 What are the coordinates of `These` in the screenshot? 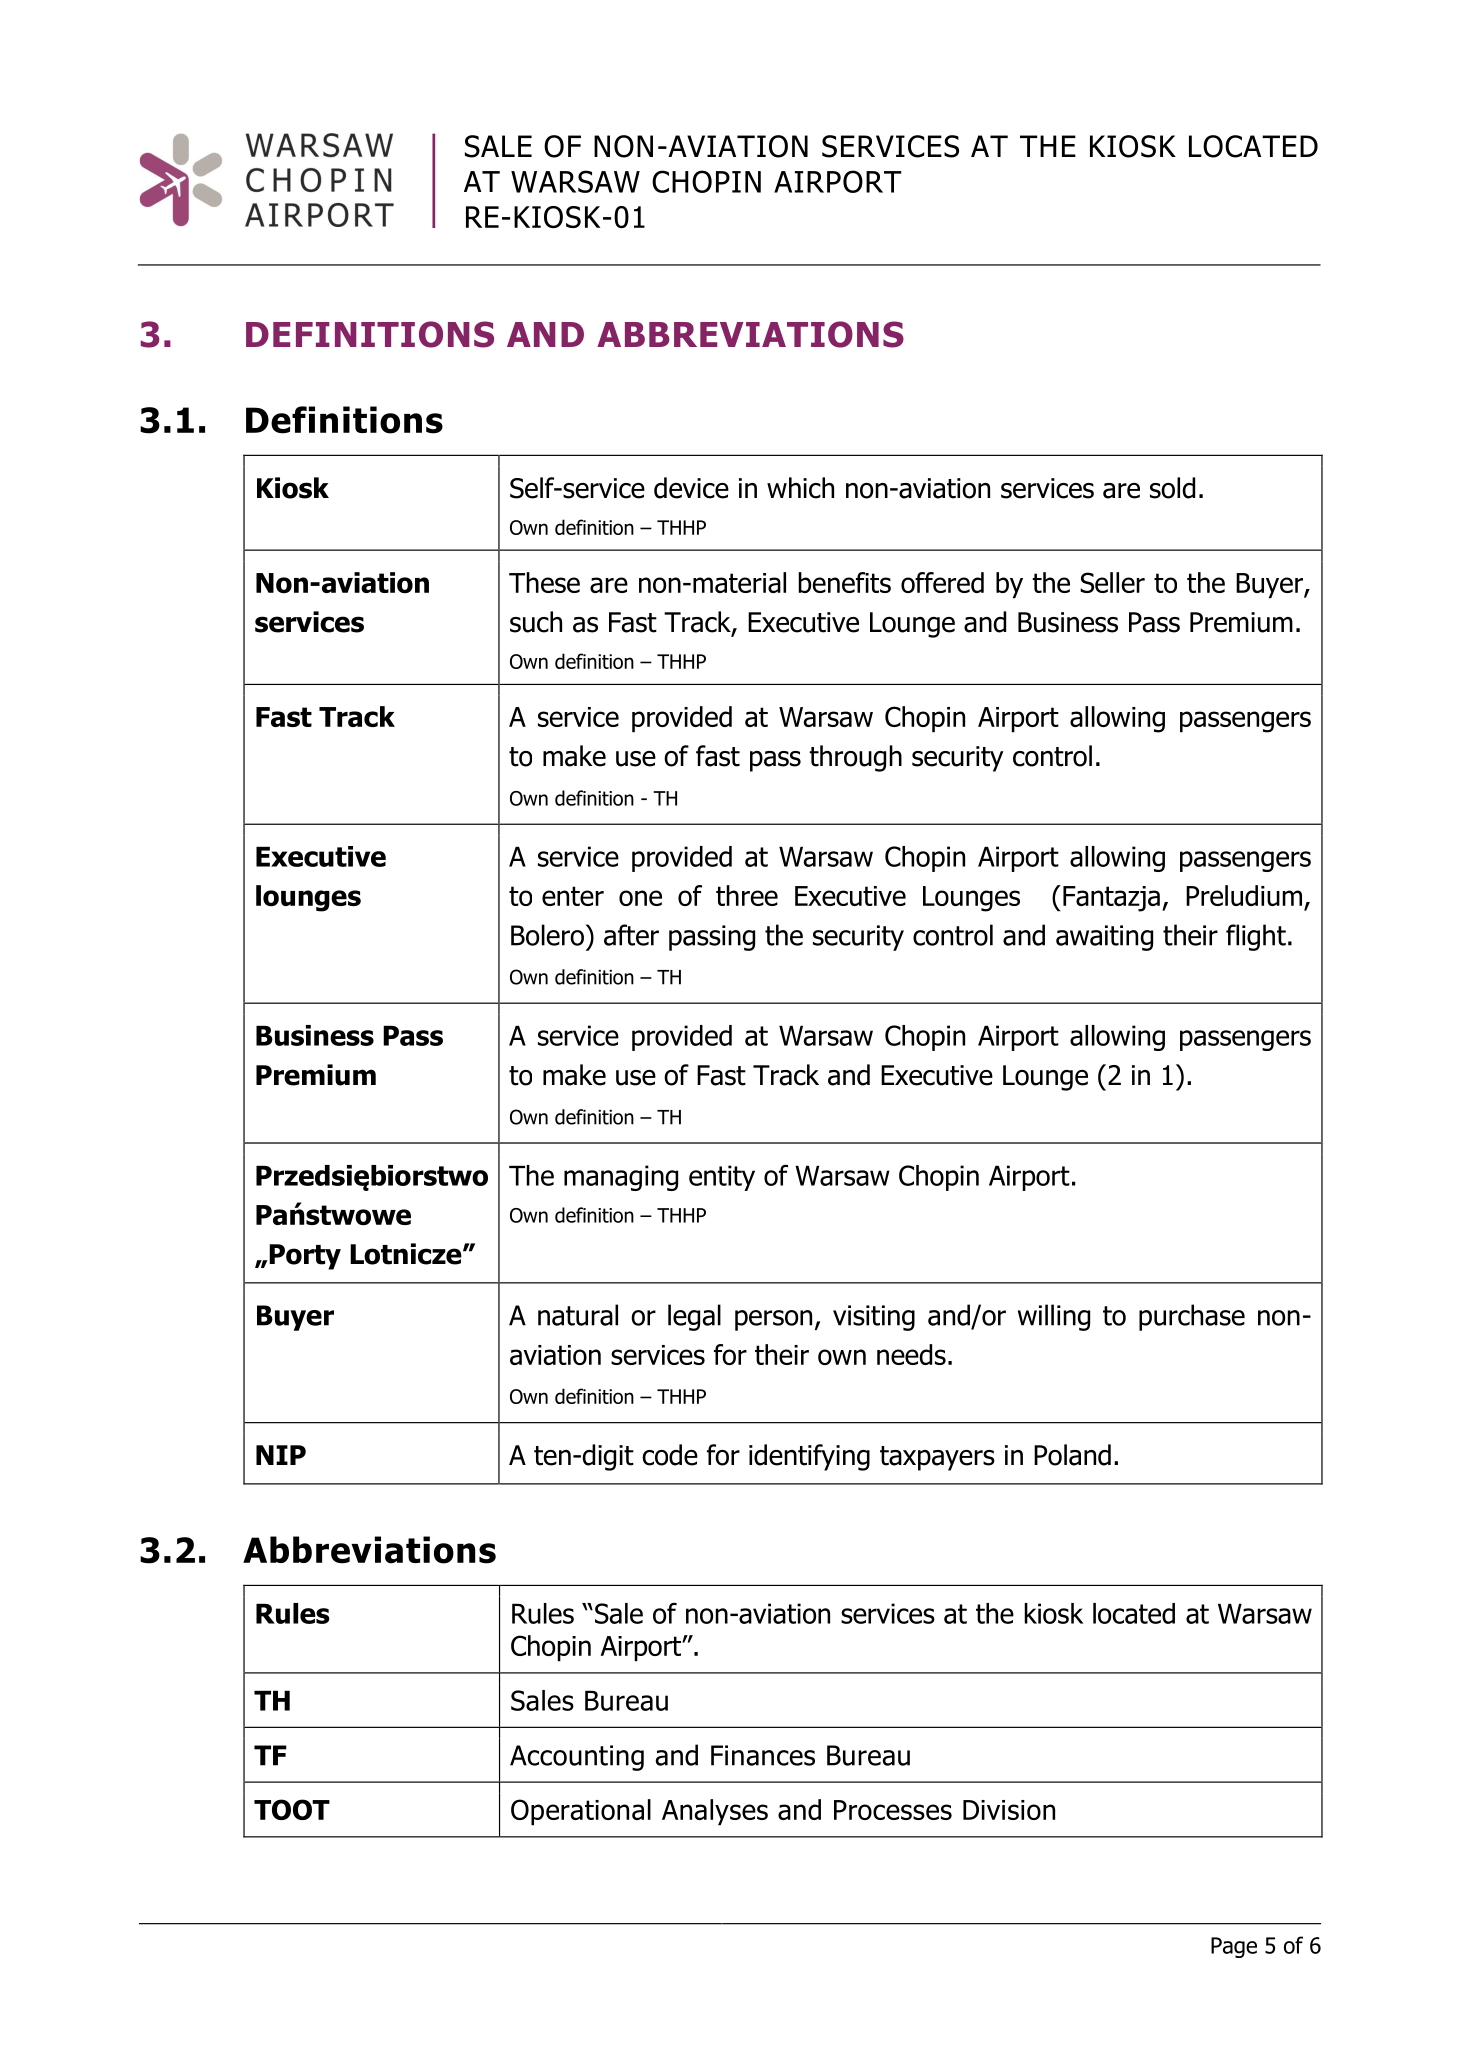 It's located at (544, 582).
